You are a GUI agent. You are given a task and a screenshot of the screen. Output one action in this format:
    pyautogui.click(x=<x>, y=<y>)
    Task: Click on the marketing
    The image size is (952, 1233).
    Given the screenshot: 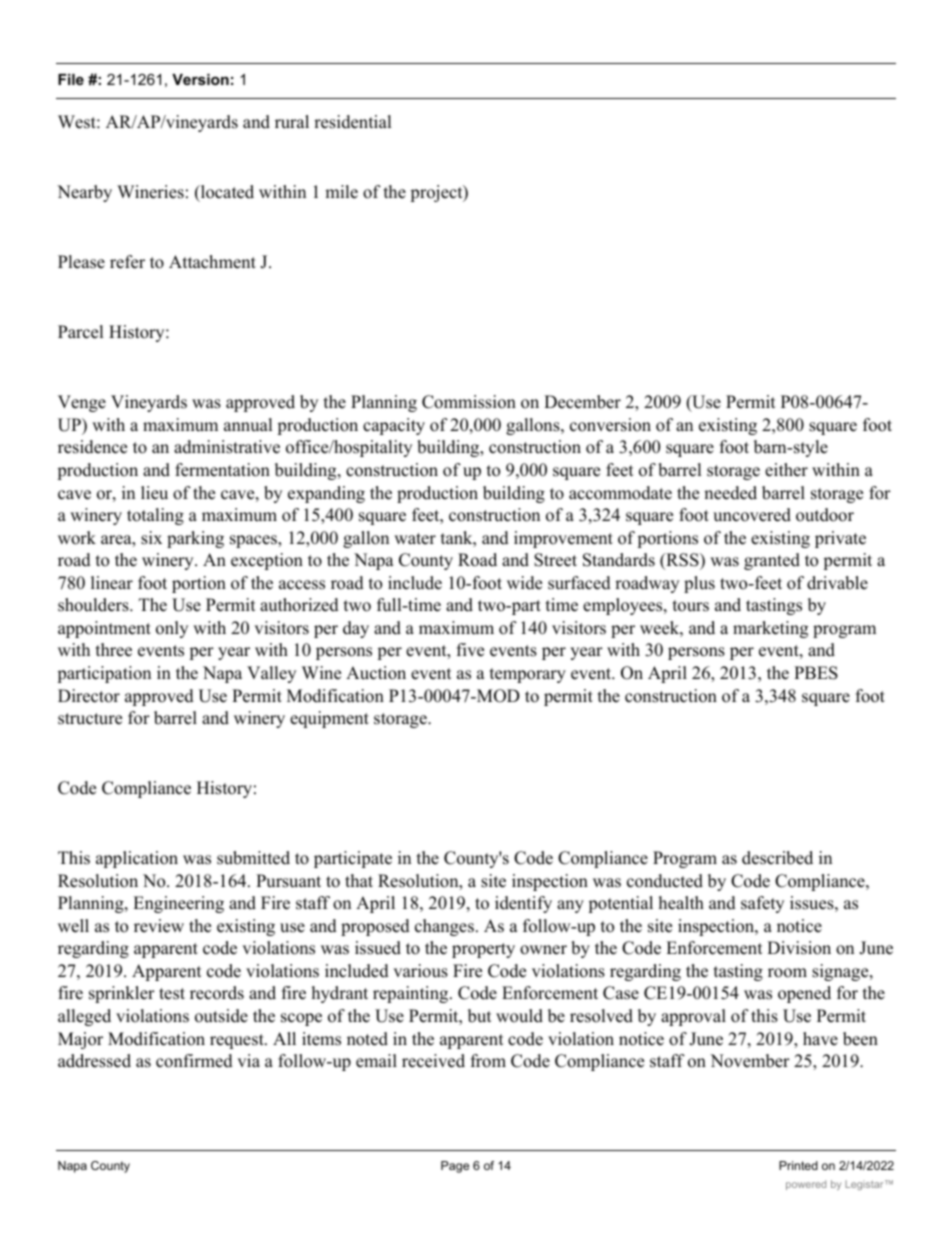 What is the action you would take?
    pyautogui.click(x=770, y=629)
